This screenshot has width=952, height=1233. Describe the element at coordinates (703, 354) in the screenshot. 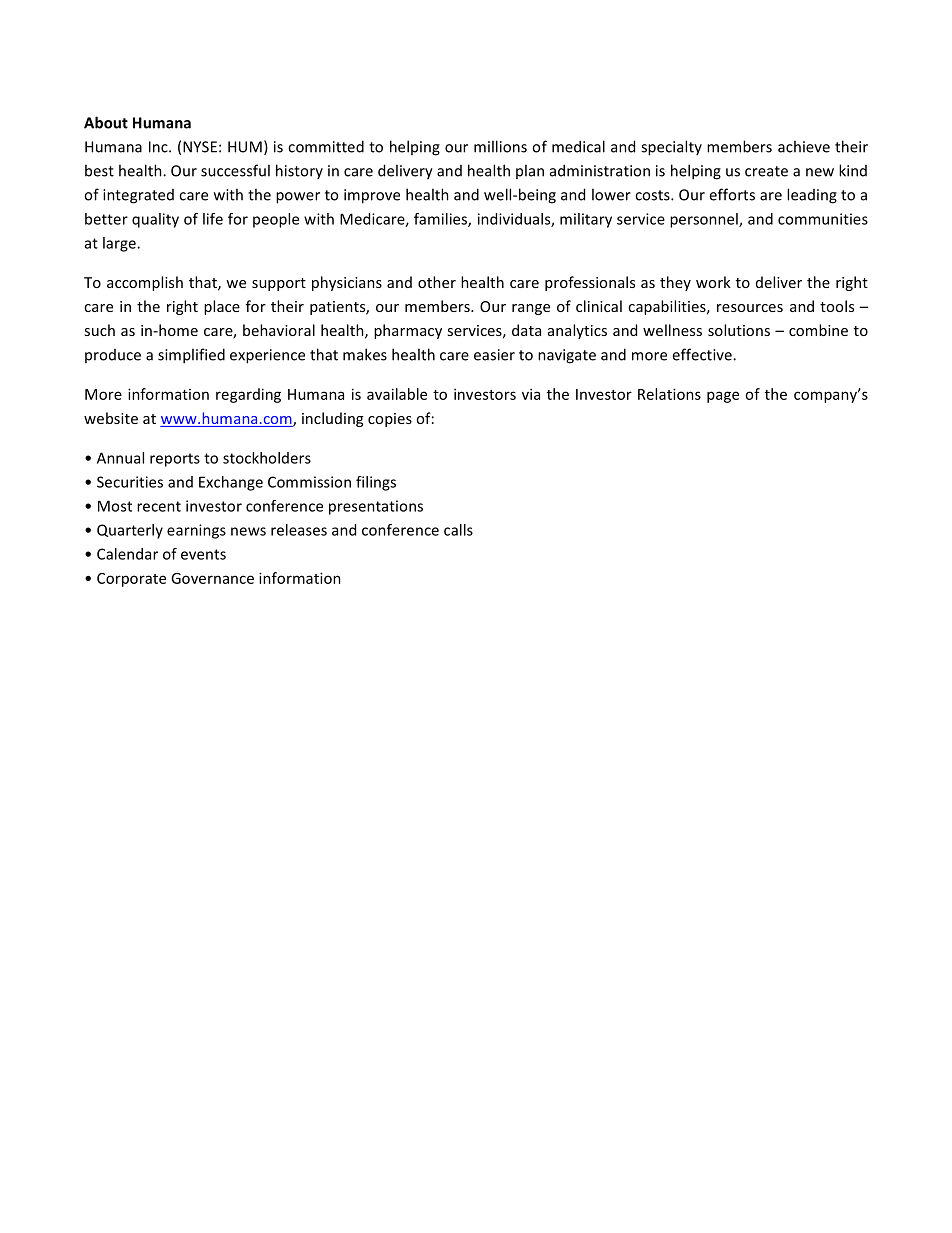

I see `effective` at that location.
